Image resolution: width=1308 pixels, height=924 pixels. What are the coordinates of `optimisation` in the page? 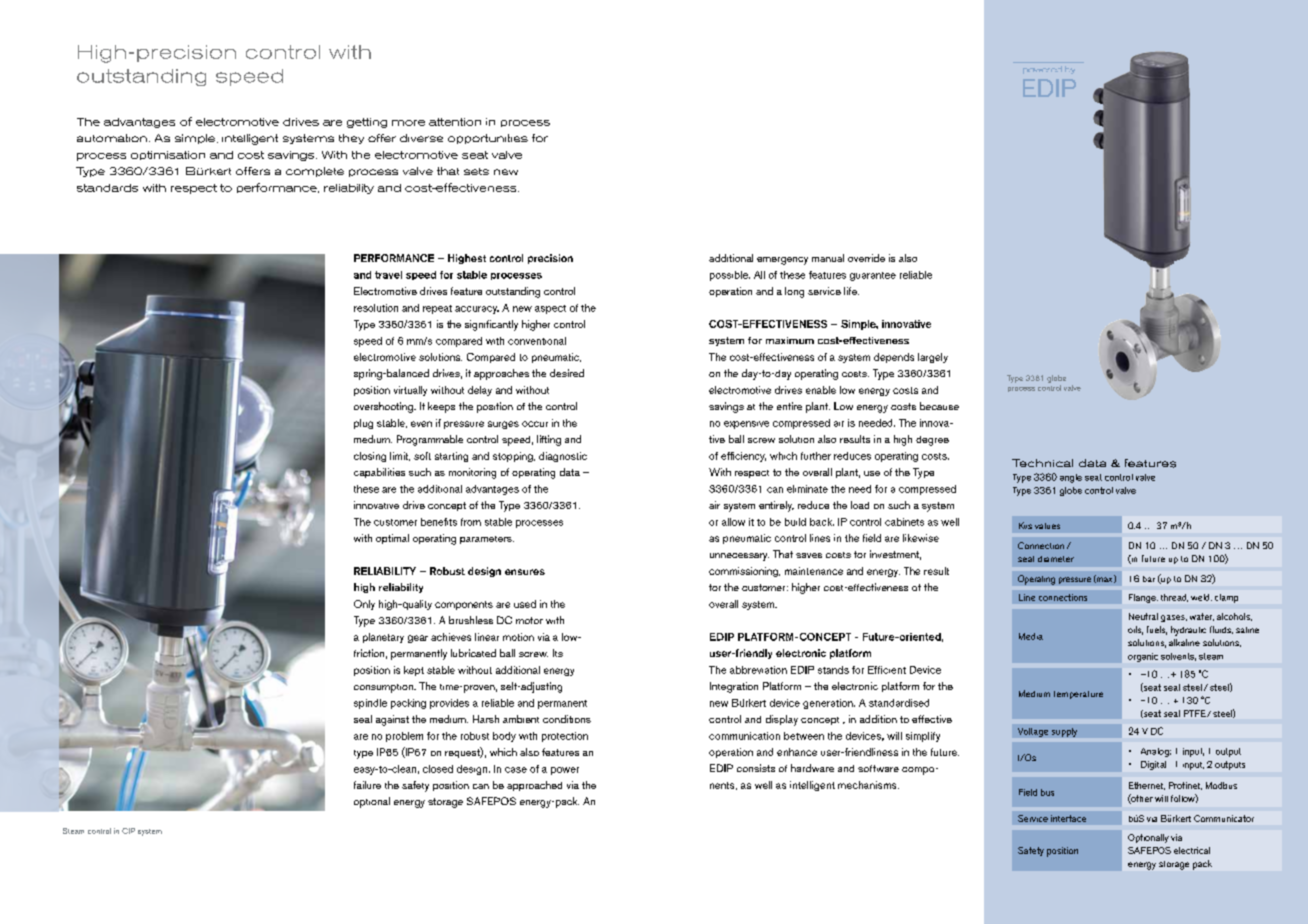 It's located at (168, 155).
